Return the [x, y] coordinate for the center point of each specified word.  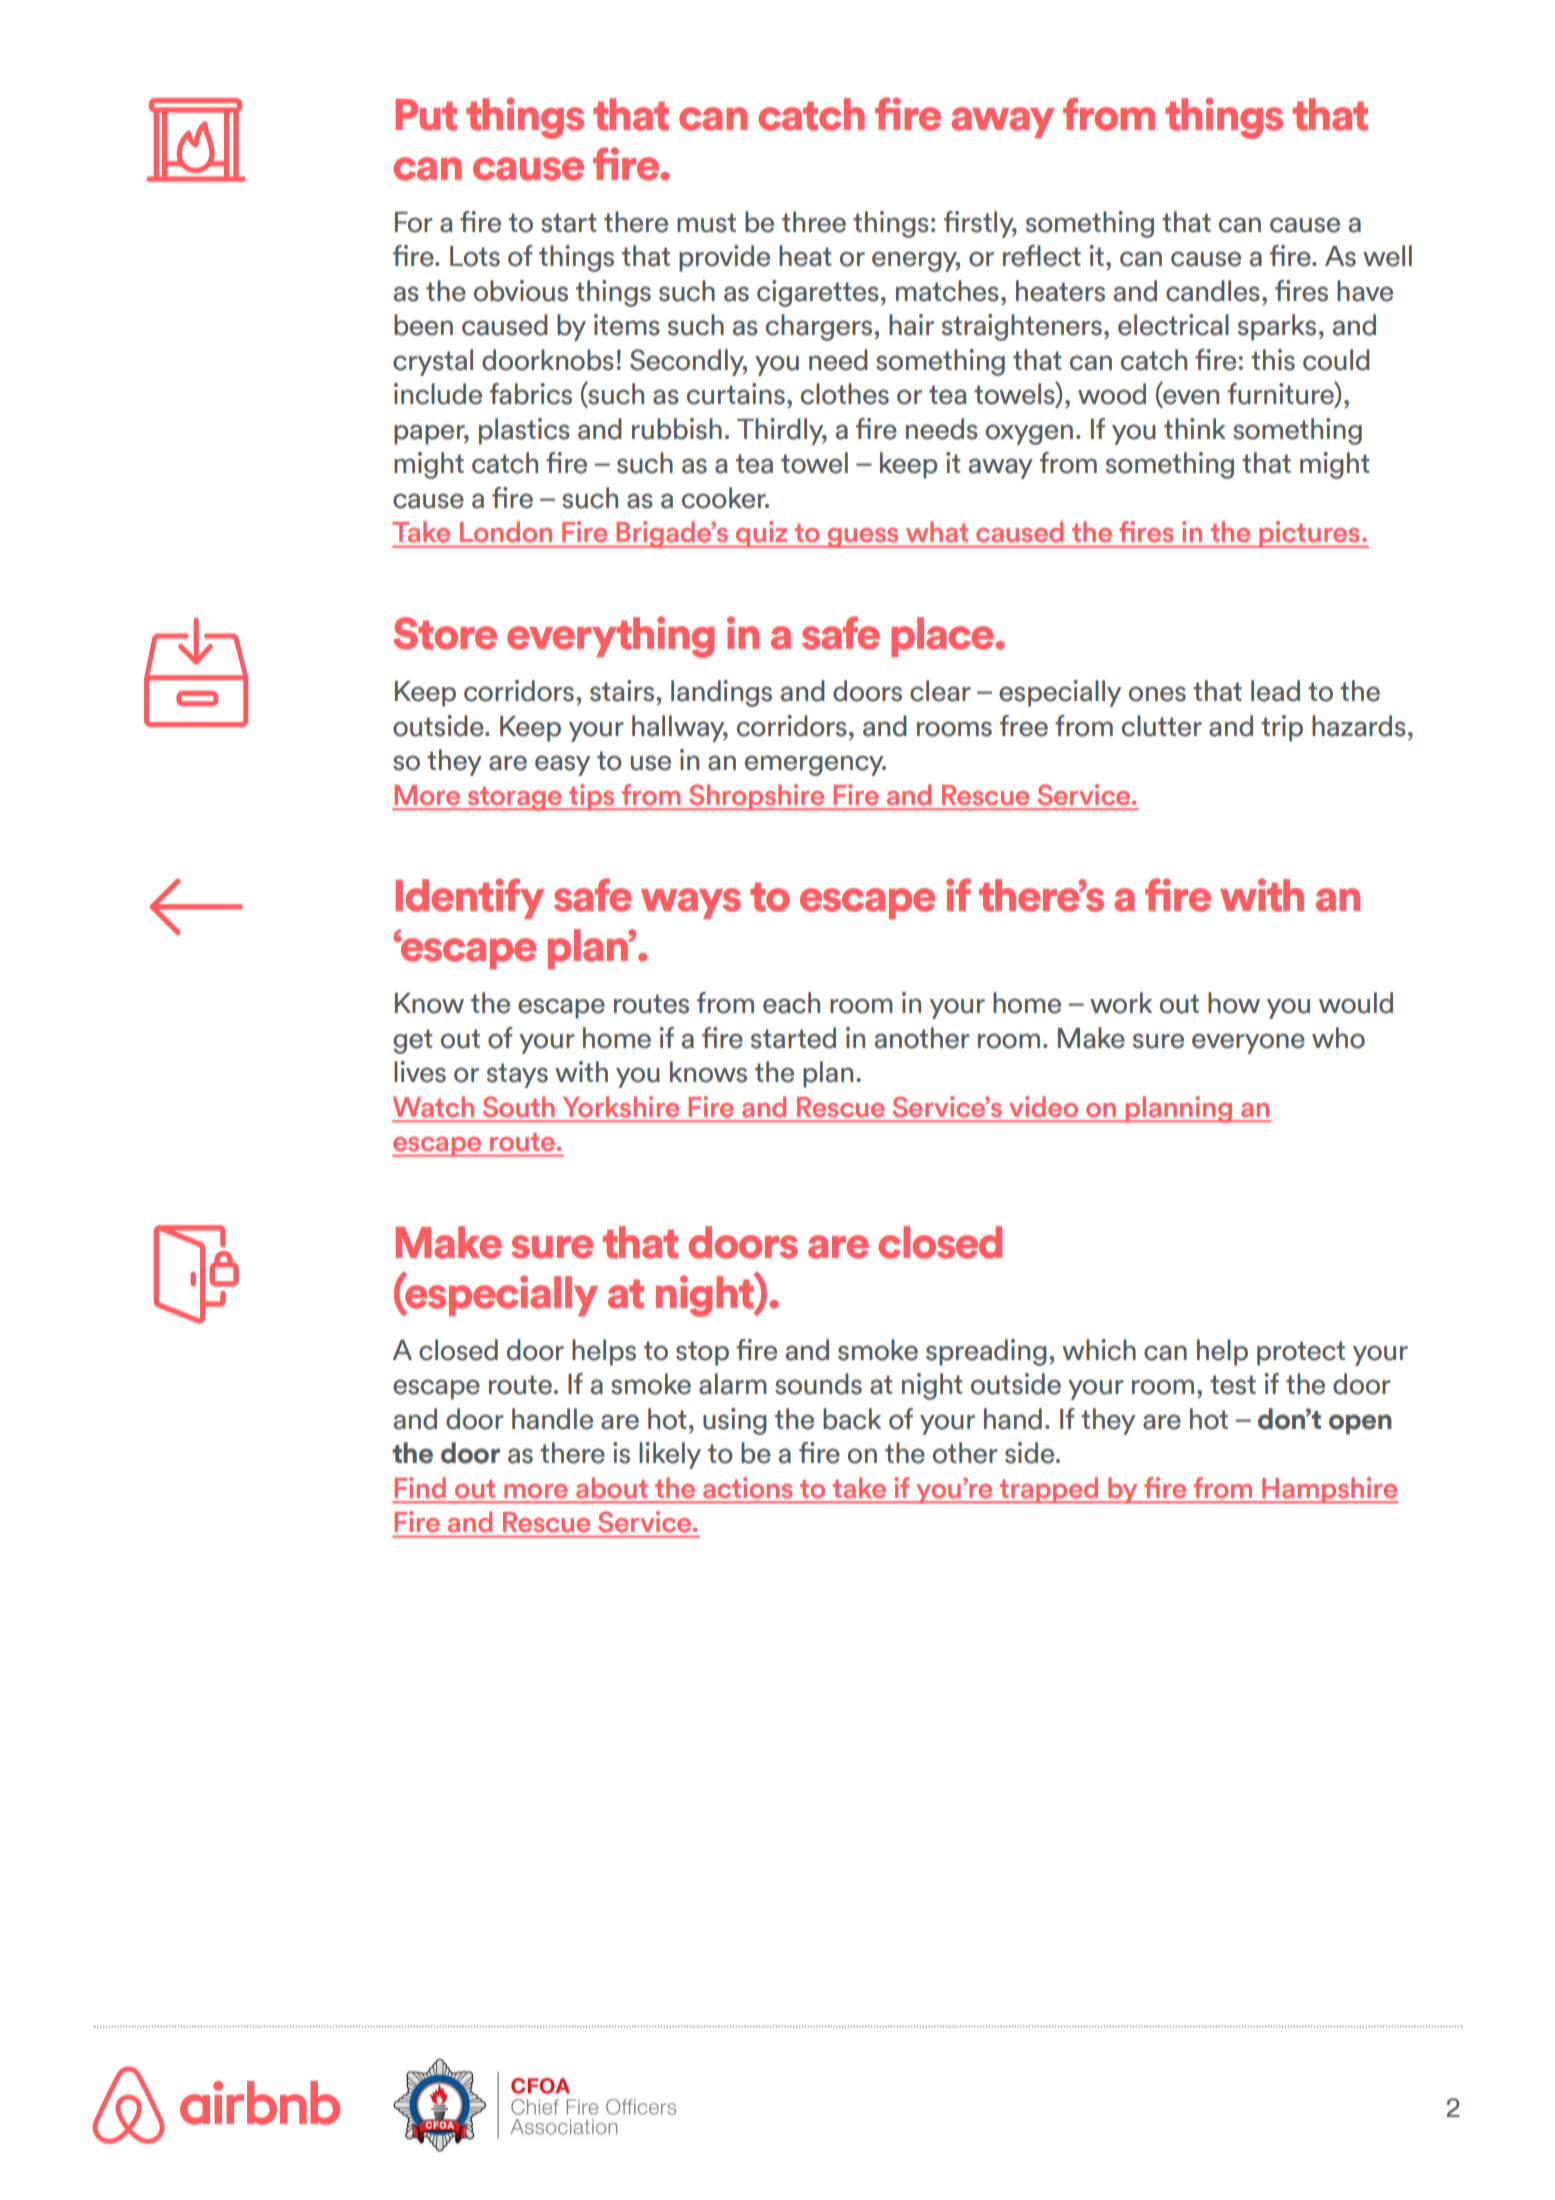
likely [670, 1455]
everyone [1248, 1043]
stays [517, 1075]
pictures [1309, 534]
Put [426, 115]
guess [863, 538]
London [506, 531]
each [791, 1003]
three [814, 222]
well [1387, 256]
